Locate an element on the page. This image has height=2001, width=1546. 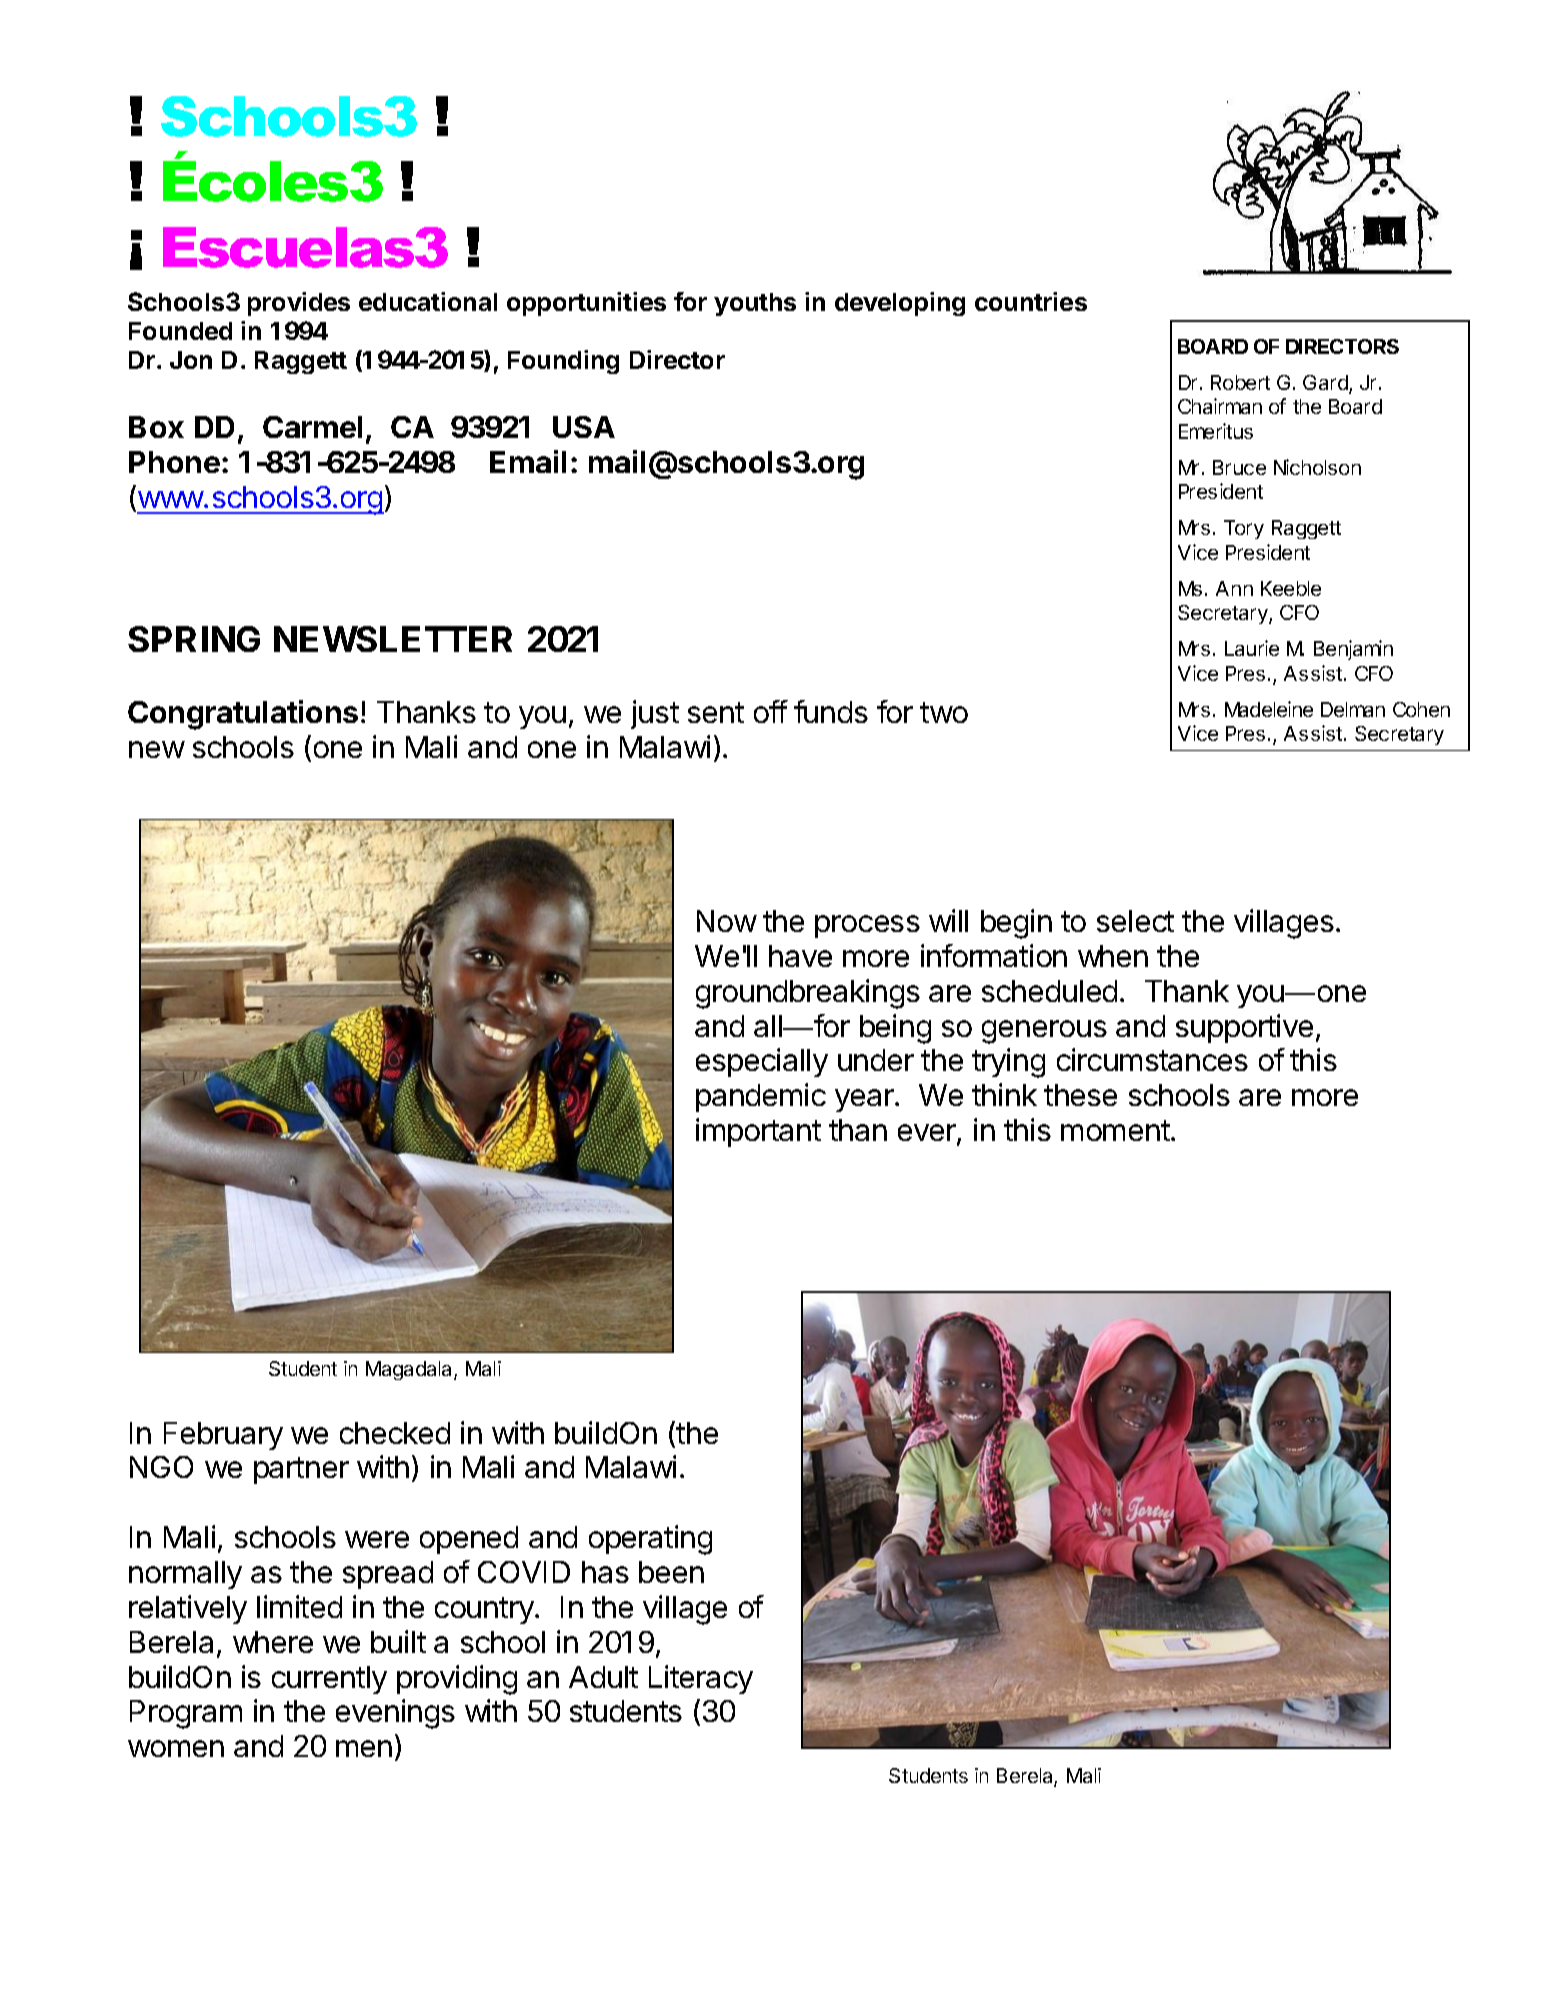
Madeleine is located at coordinates (1269, 709).
